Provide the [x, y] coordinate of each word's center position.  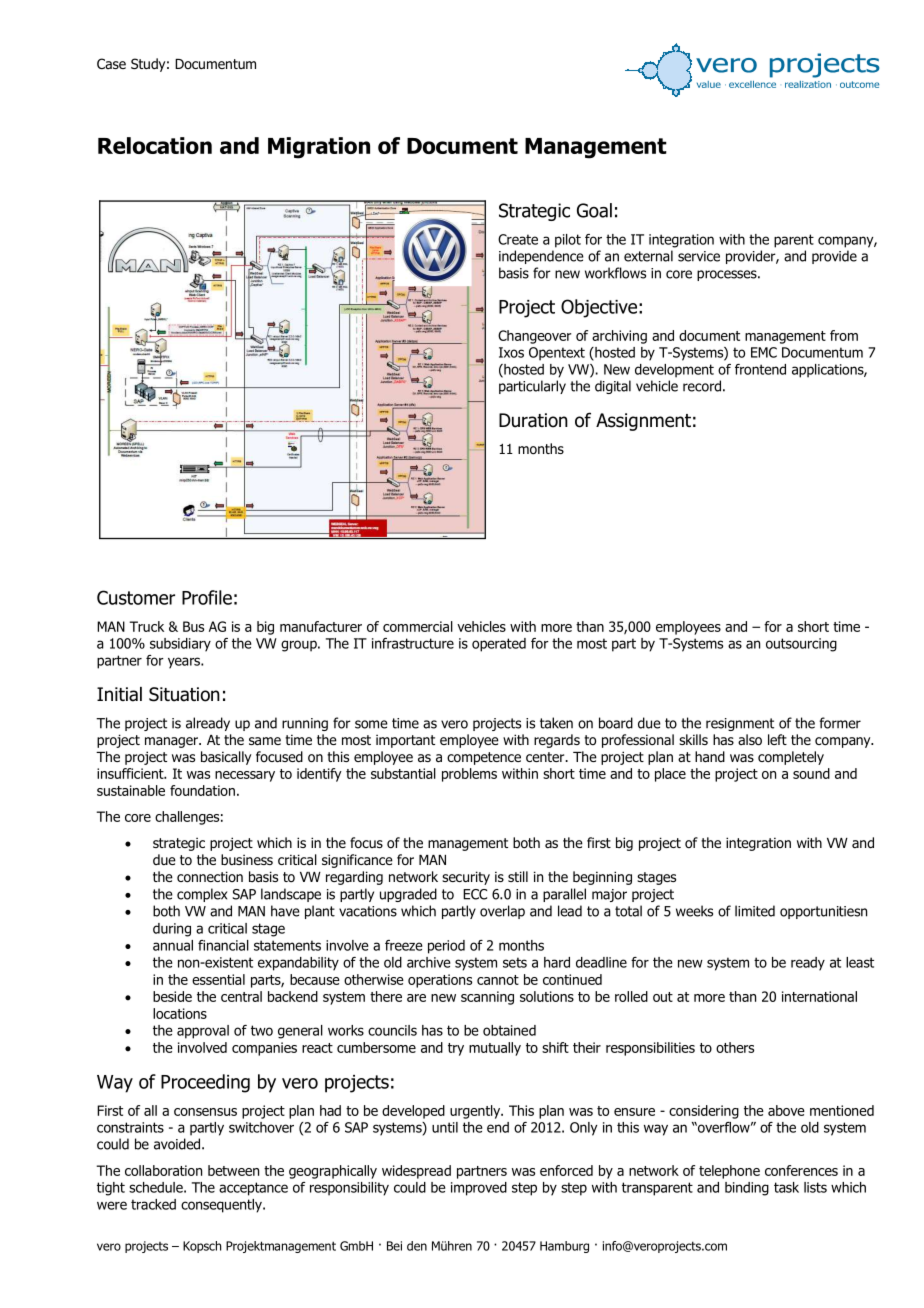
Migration [319, 148]
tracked [153, 1204]
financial [223, 945]
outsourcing [801, 645]
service [699, 256]
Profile [207, 597]
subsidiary [180, 645]
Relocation [155, 145]
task [786, 1187]
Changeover [534, 337]
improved [479, 1189]
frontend [760, 369]
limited [755, 911]
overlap [502, 912]
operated [499, 645]
